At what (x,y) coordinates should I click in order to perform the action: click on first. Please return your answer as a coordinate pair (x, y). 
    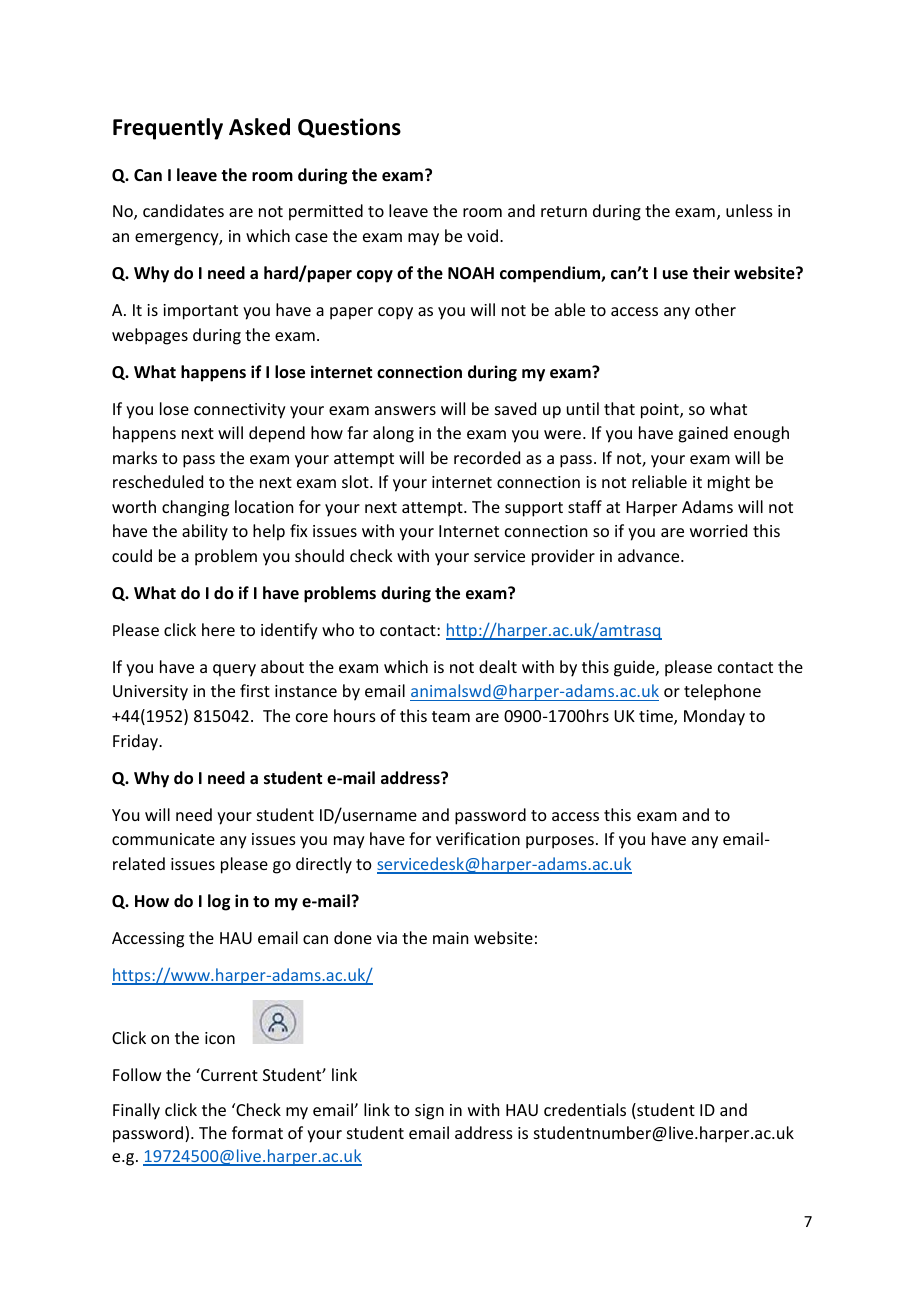
    Looking at the image, I should click on (255, 690).
